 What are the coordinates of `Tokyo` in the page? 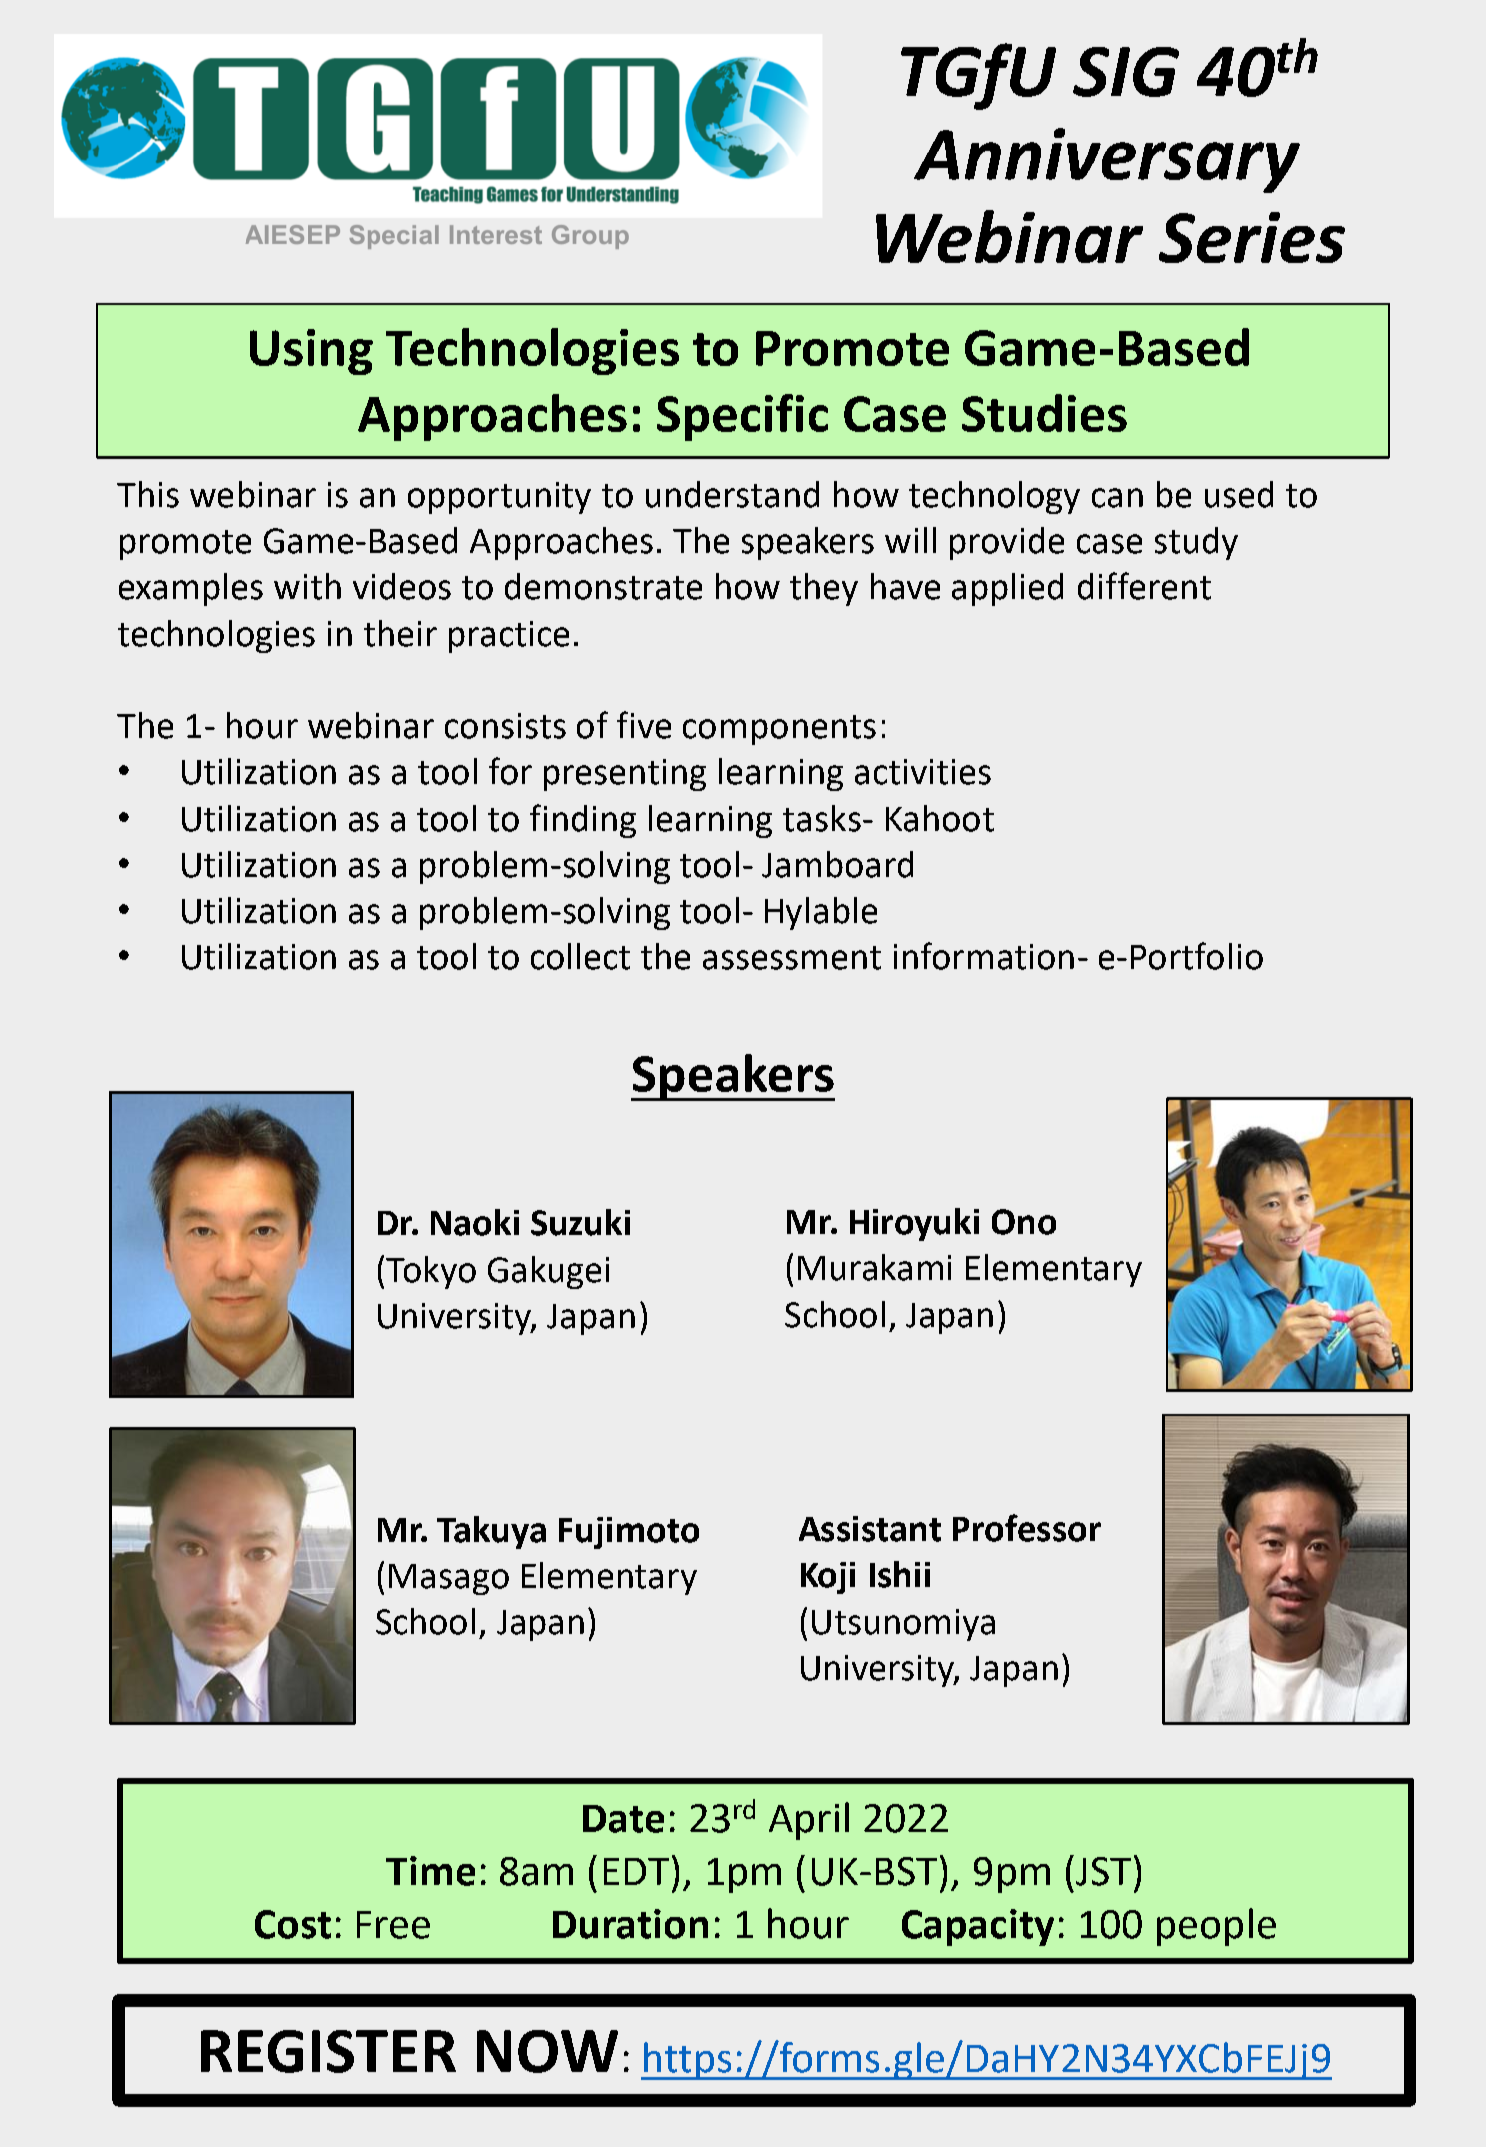 It's located at (431, 1272).
